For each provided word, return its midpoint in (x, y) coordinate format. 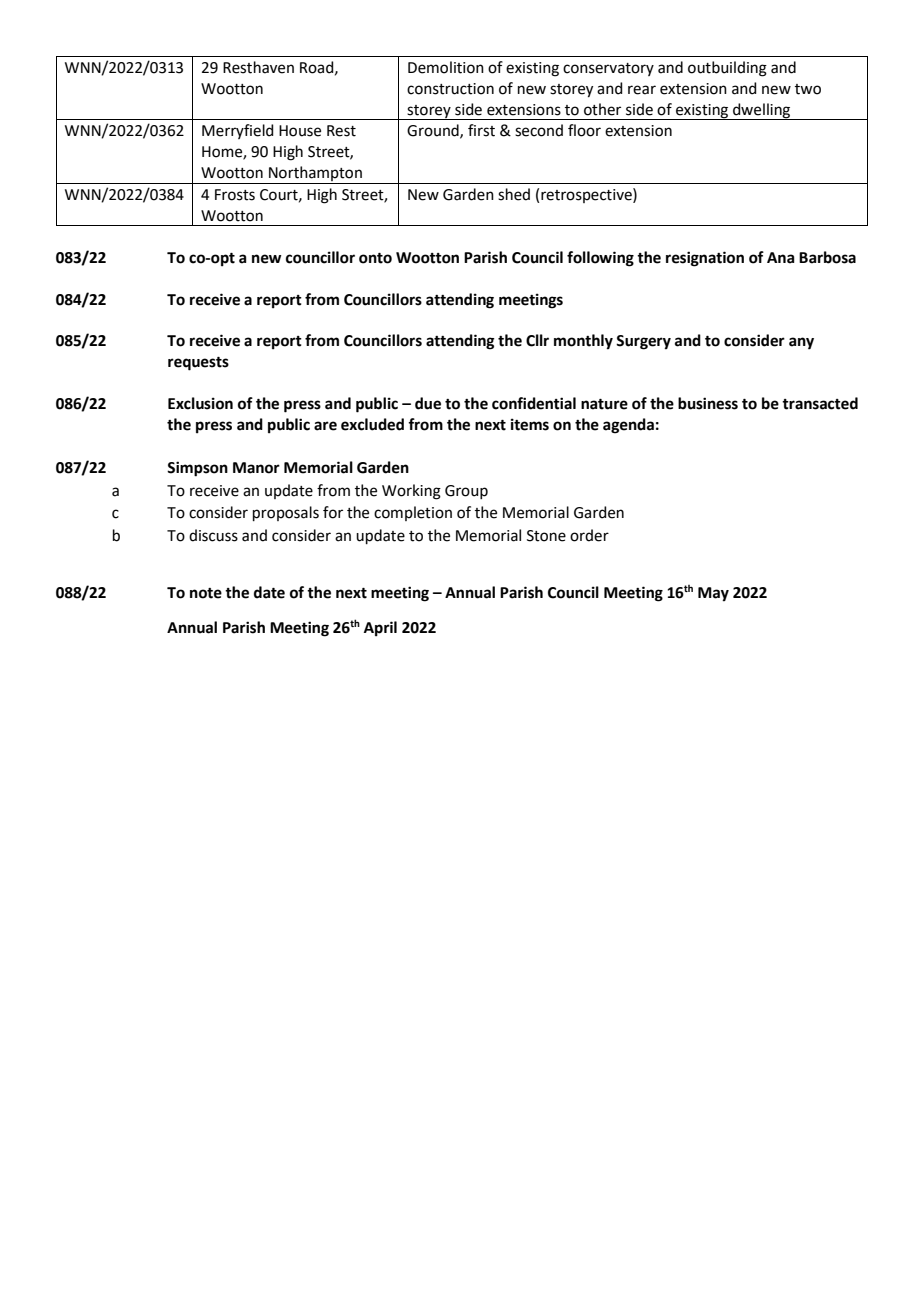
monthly (583, 342)
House (300, 131)
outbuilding (727, 69)
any (801, 343)
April (380, 629)
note (206, 593)
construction (450, 89)
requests (198, 364)
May (713, 594)
